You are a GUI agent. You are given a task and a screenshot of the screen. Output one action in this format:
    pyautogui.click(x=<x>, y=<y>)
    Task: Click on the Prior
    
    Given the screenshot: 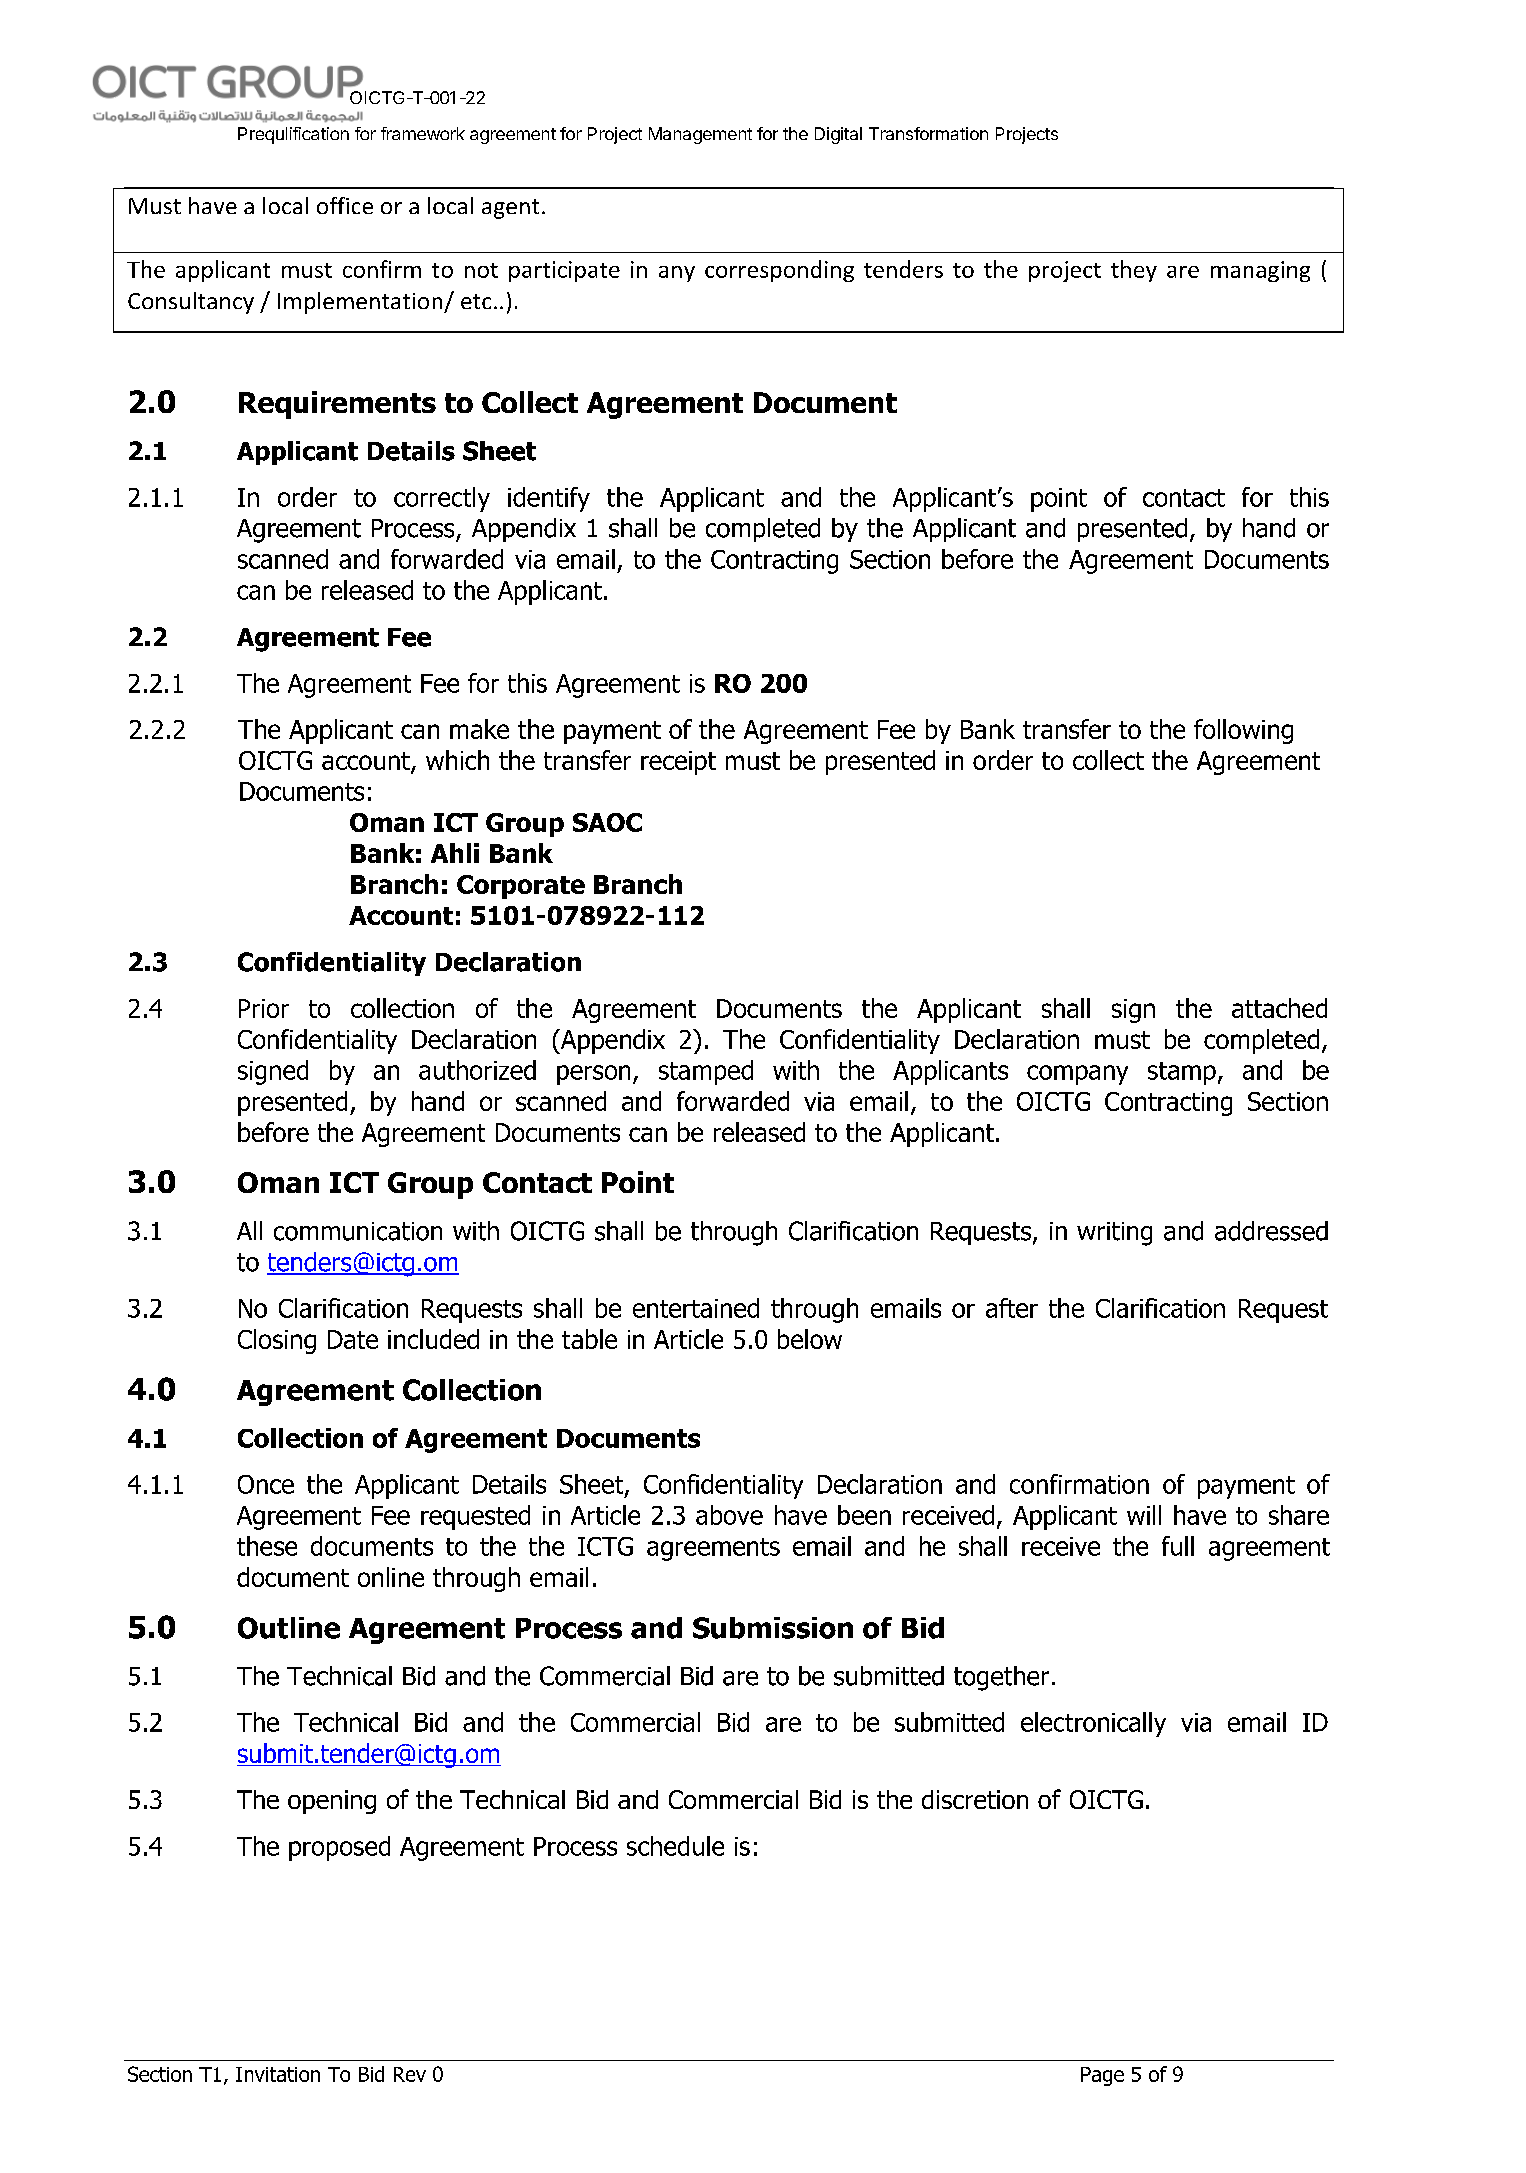 What is the action you would take?
    pyautogui.click(x=264, y=1008)
